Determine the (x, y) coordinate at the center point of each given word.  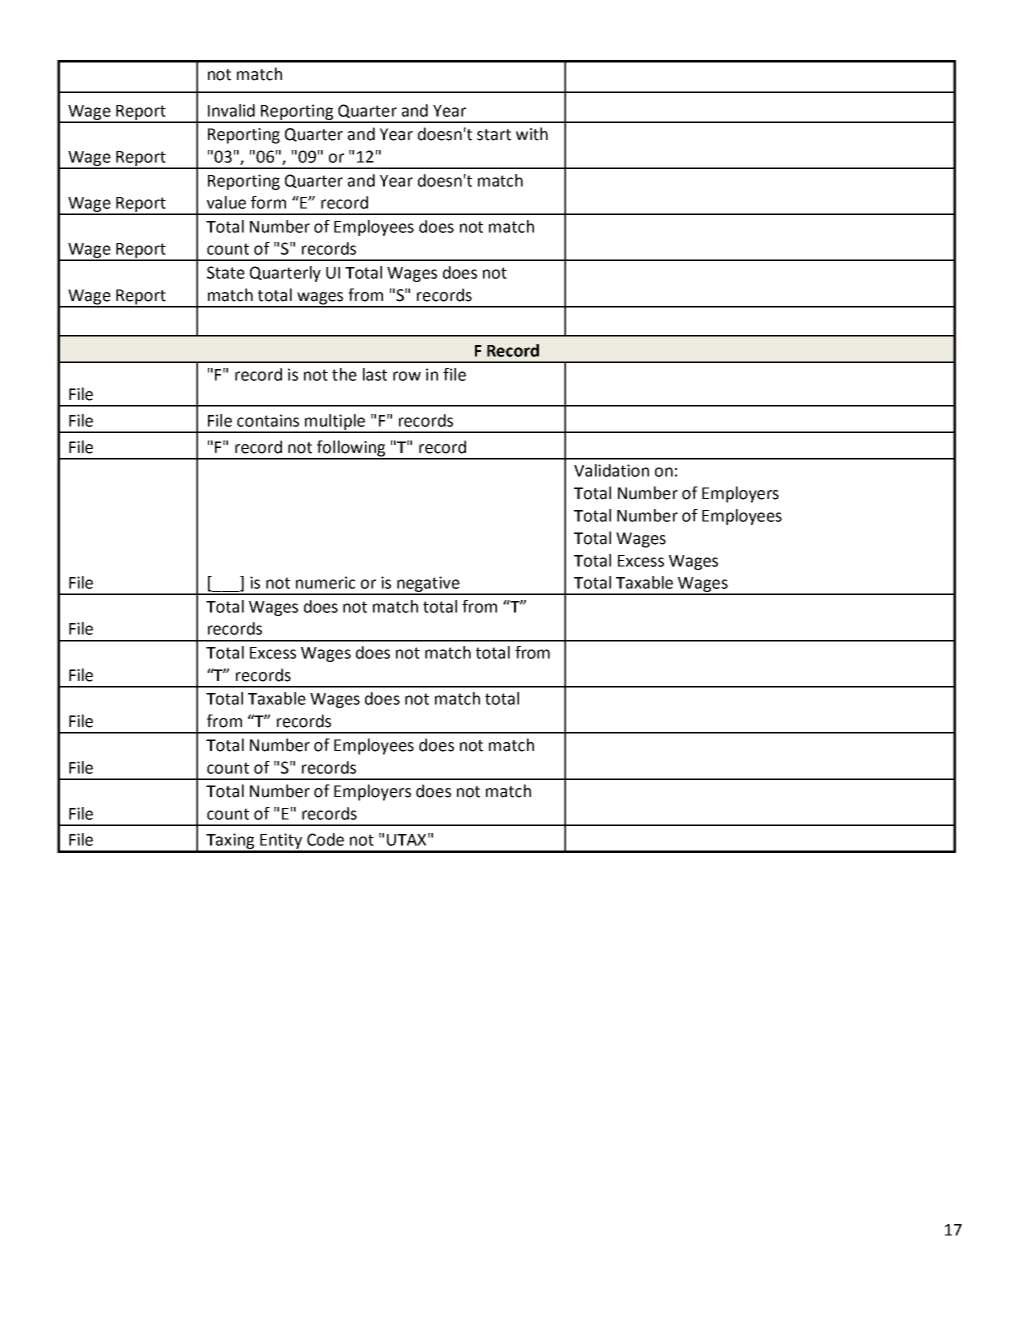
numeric (325, 582)
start (494, 135)
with (532, 134)
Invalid (231, 110)
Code (325, 839)
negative (428, 585)
